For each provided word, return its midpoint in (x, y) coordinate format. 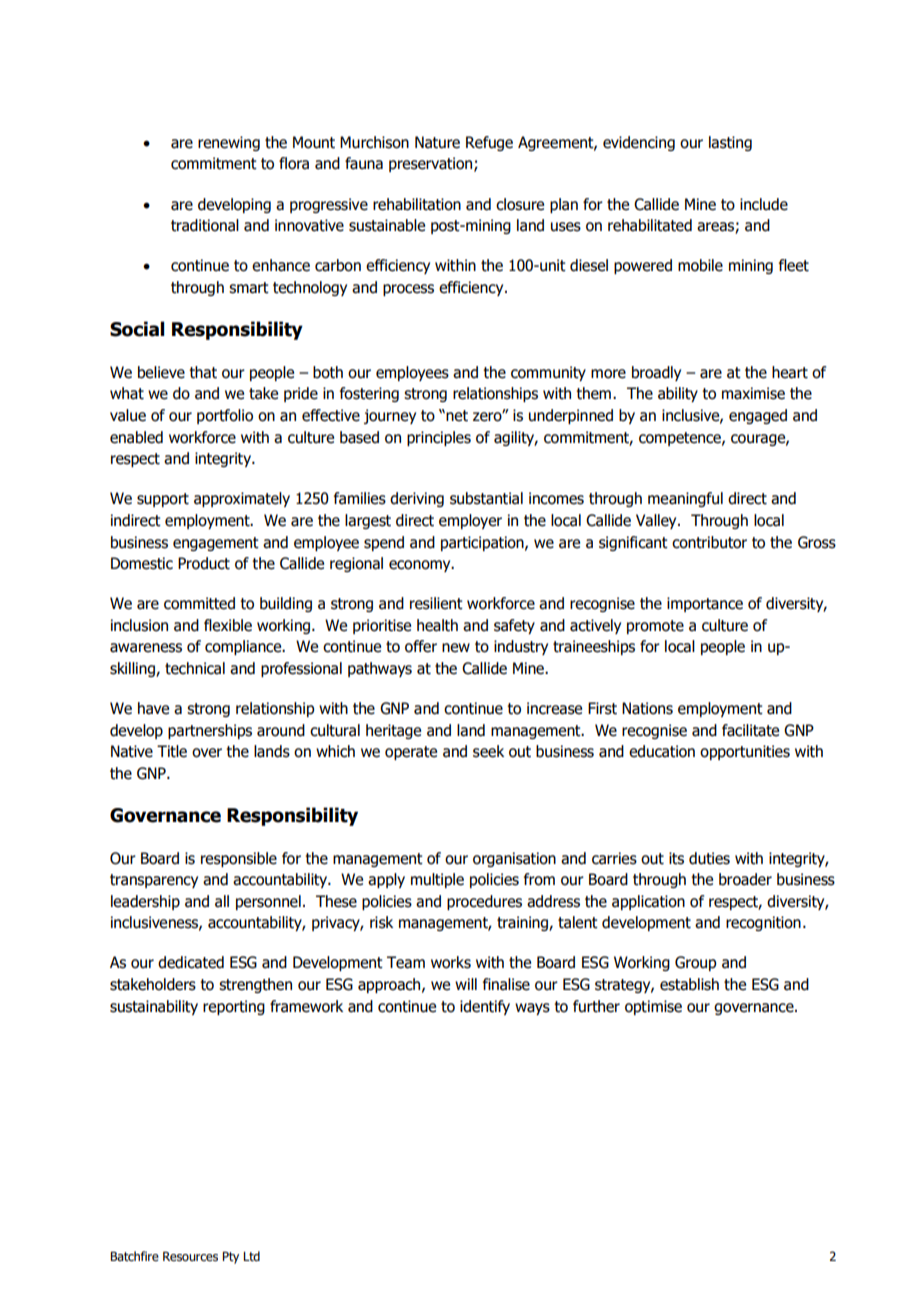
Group (696, 963)
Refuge (489, 143)
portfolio (225, 416)
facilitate (750, 730)
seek (488, 751)
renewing (229, 143)
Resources (190, 1256)
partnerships (210, 731)
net (457, 416)
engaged (758, 416)
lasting (730, 143)
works (451, 962)
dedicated (191, 962)
